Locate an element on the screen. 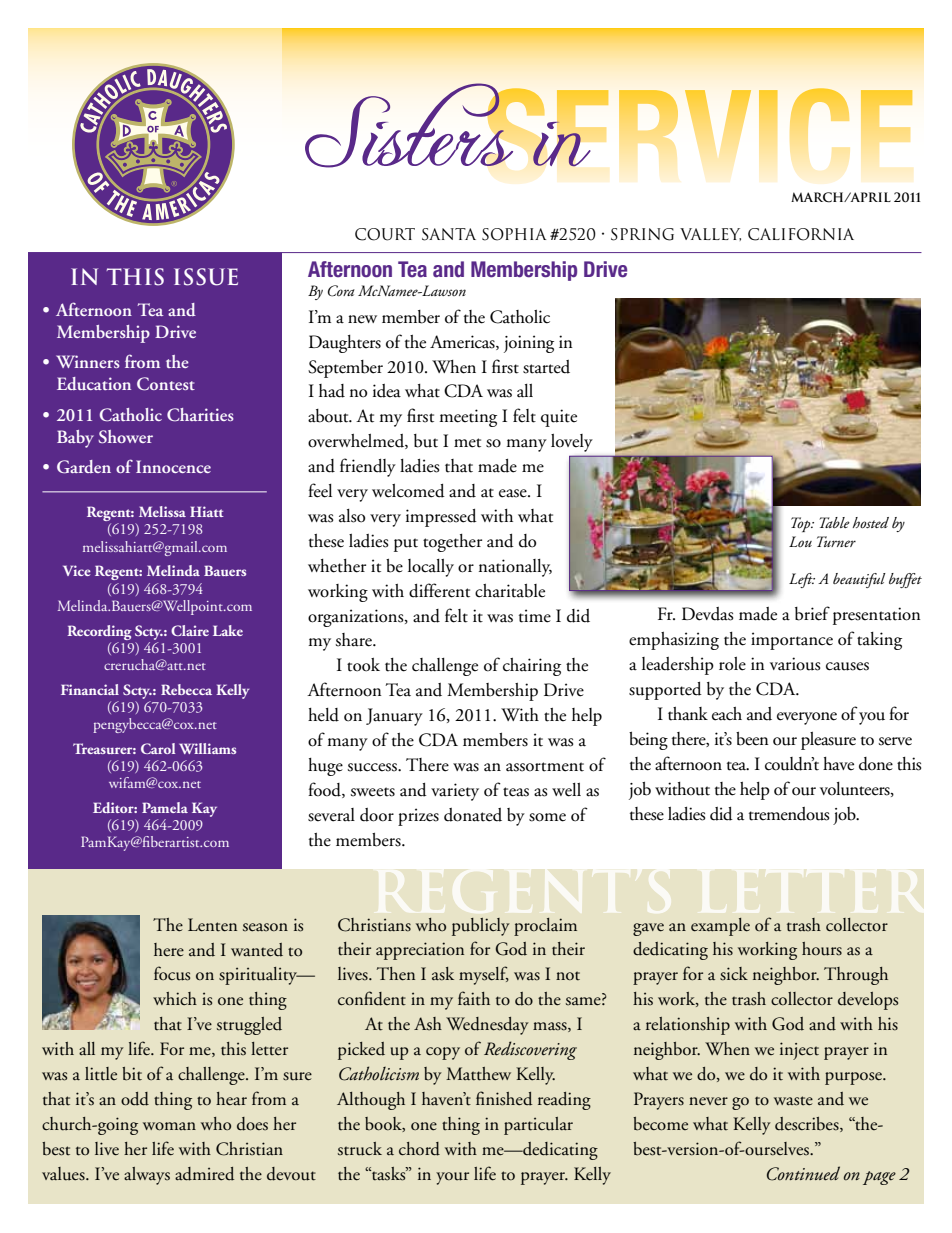 Image resolution: width=952 pixels, height=1233 pixels. Sophia is located at coordinates (514, 234).
